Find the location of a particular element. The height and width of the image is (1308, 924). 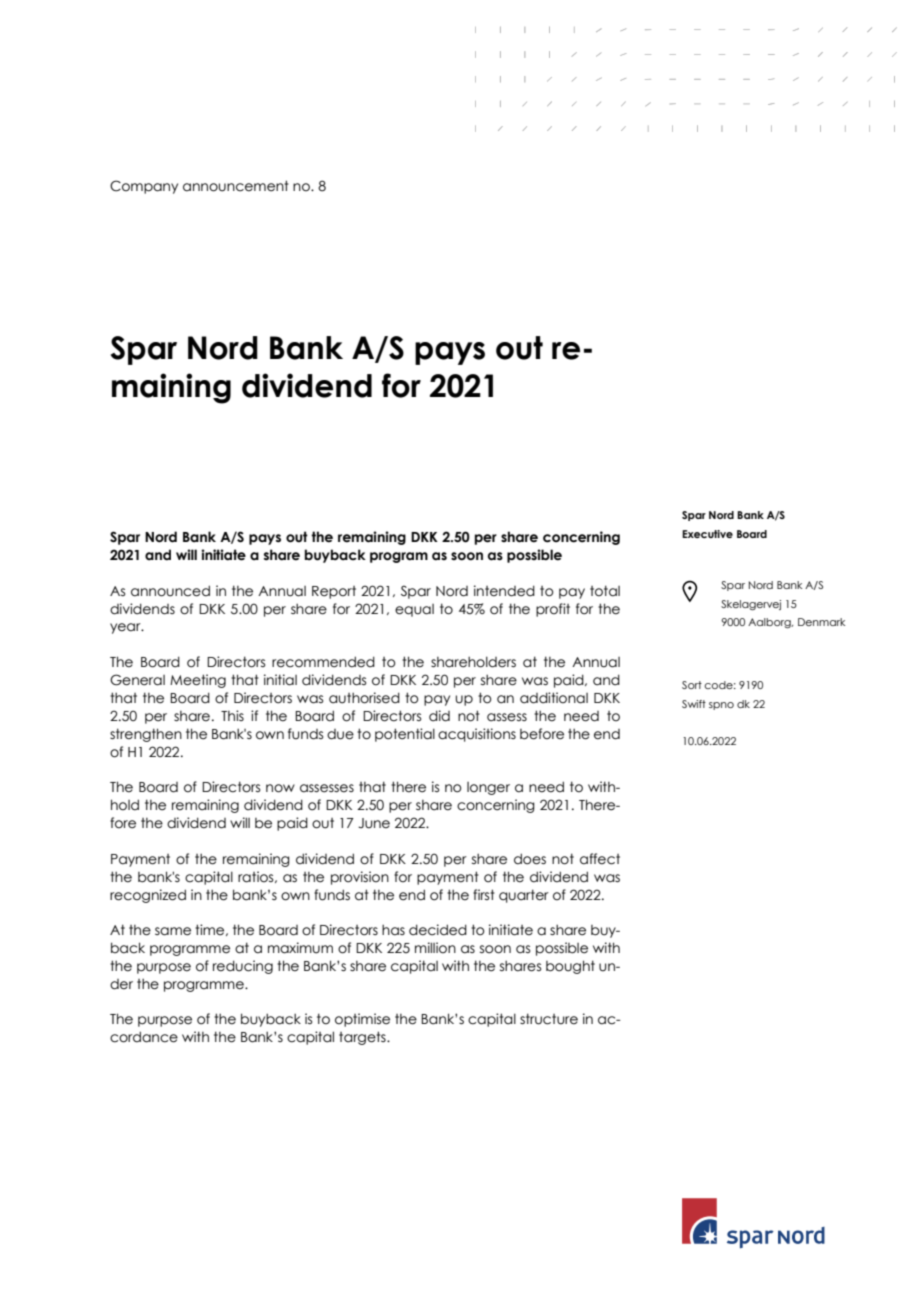

announced is located at coordinates (170, 591).
